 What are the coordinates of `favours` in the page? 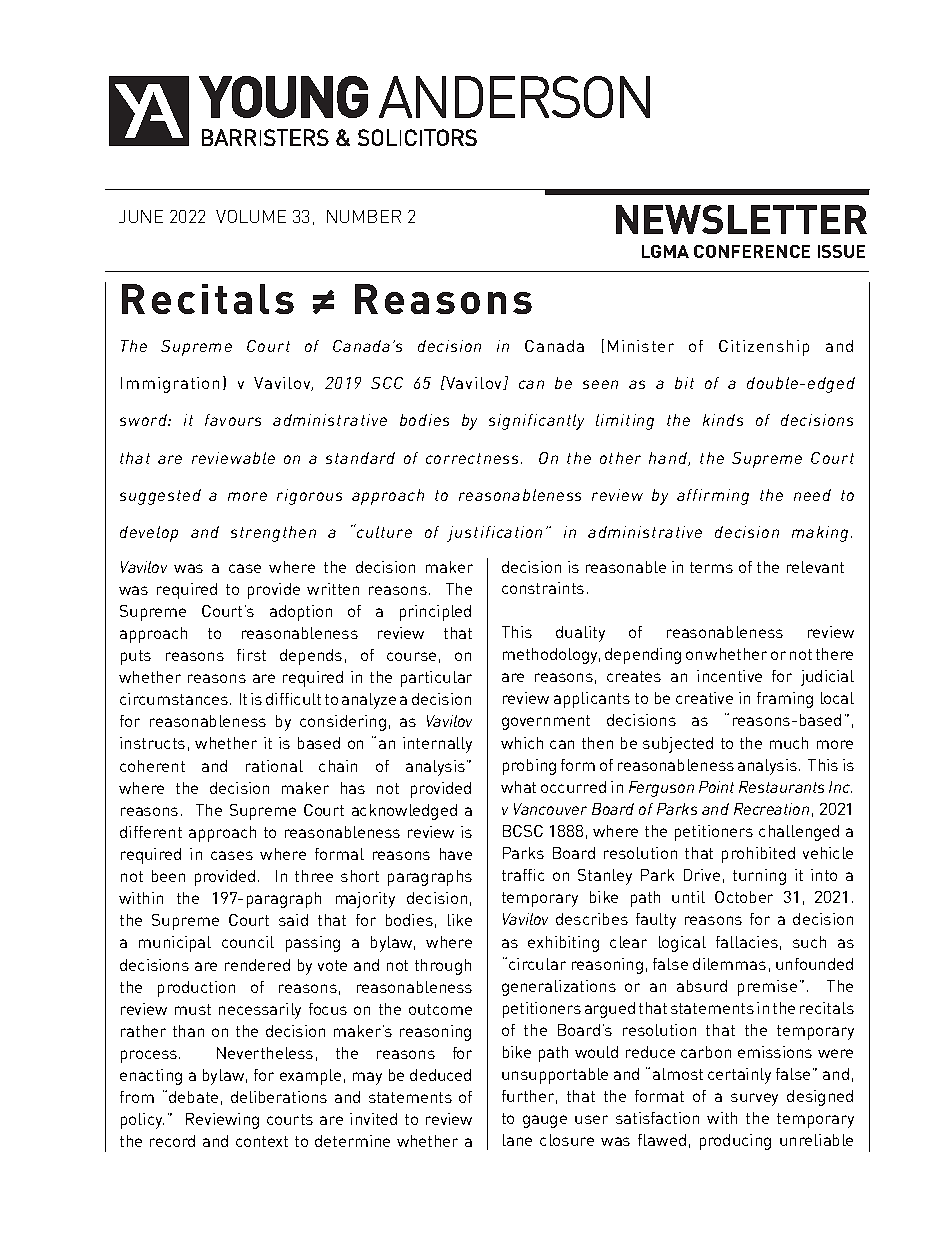 It's located at (233, 420).
